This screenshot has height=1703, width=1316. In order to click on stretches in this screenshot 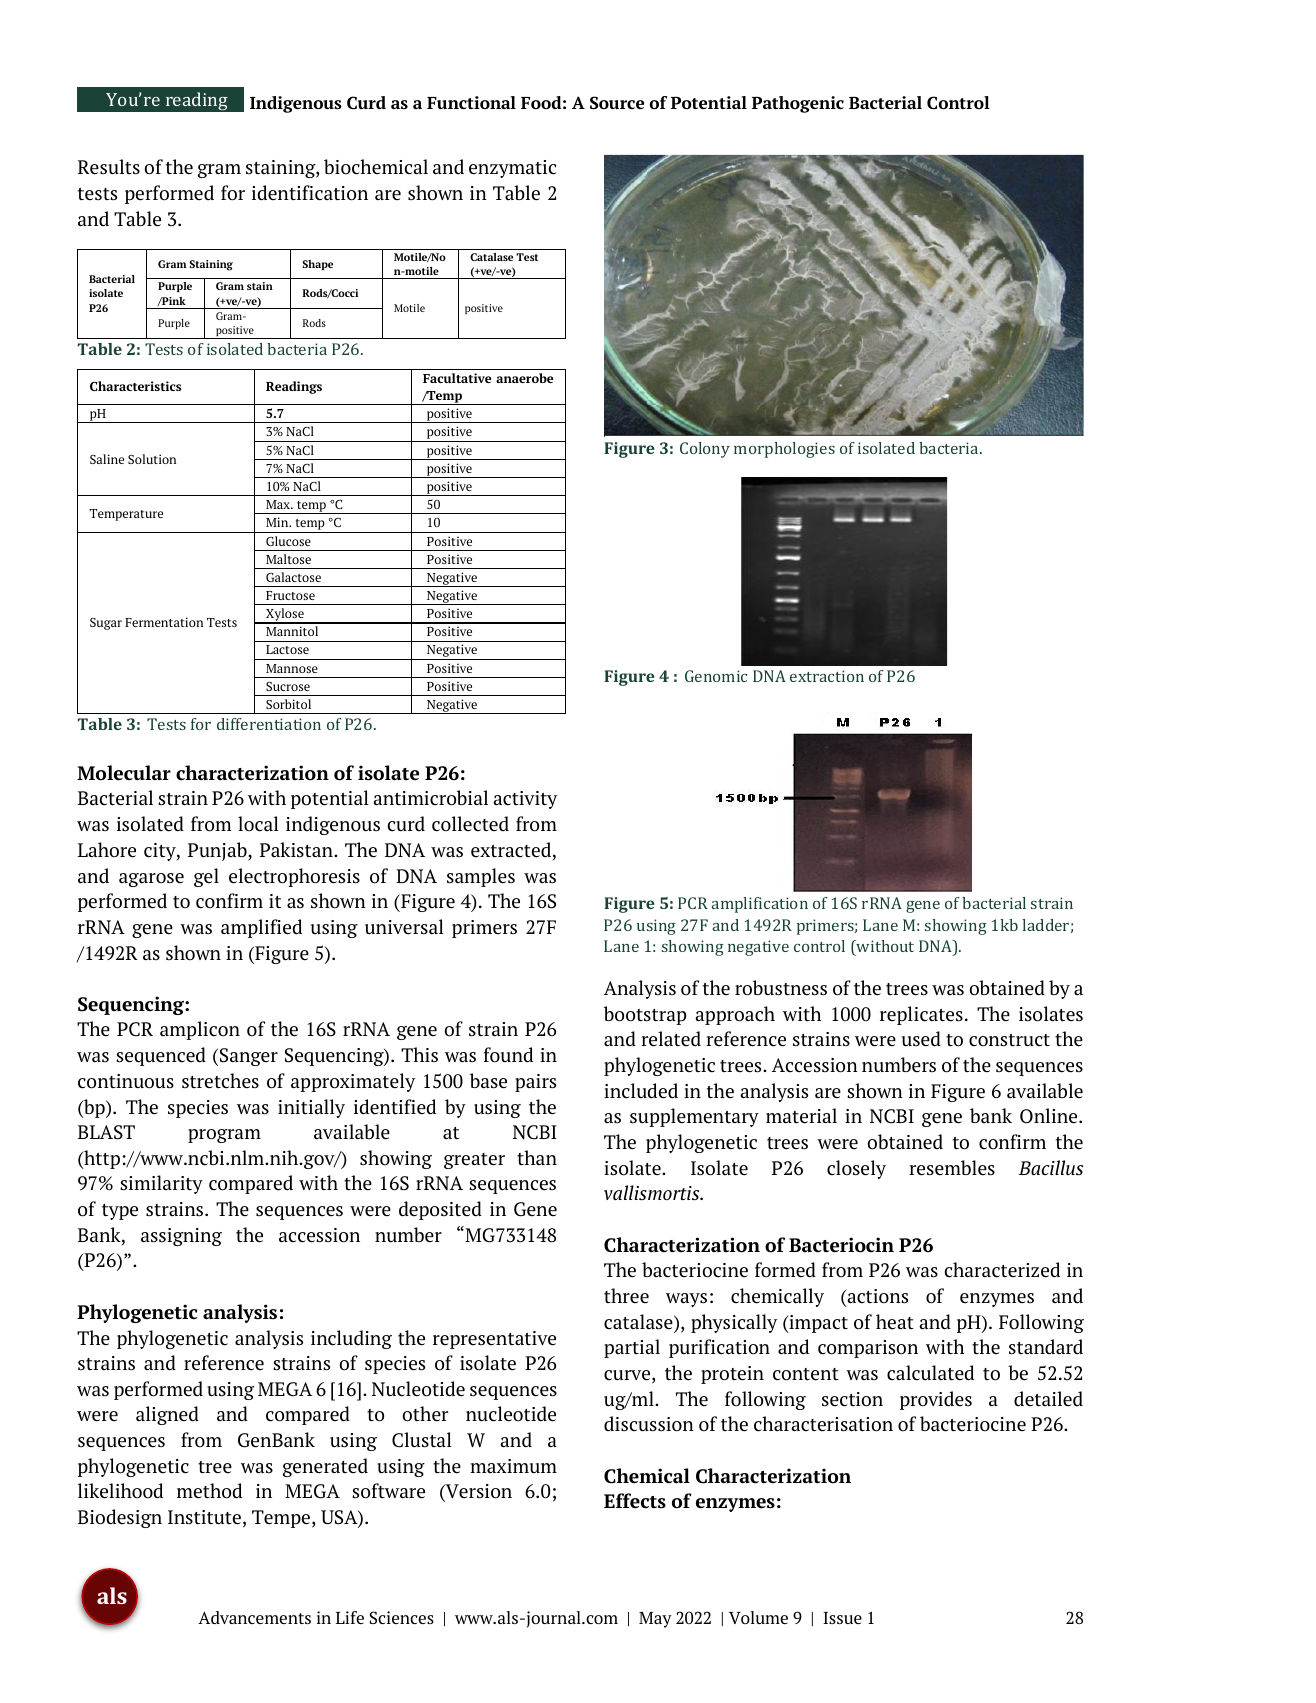, I will do `click(220, 1081)`.
